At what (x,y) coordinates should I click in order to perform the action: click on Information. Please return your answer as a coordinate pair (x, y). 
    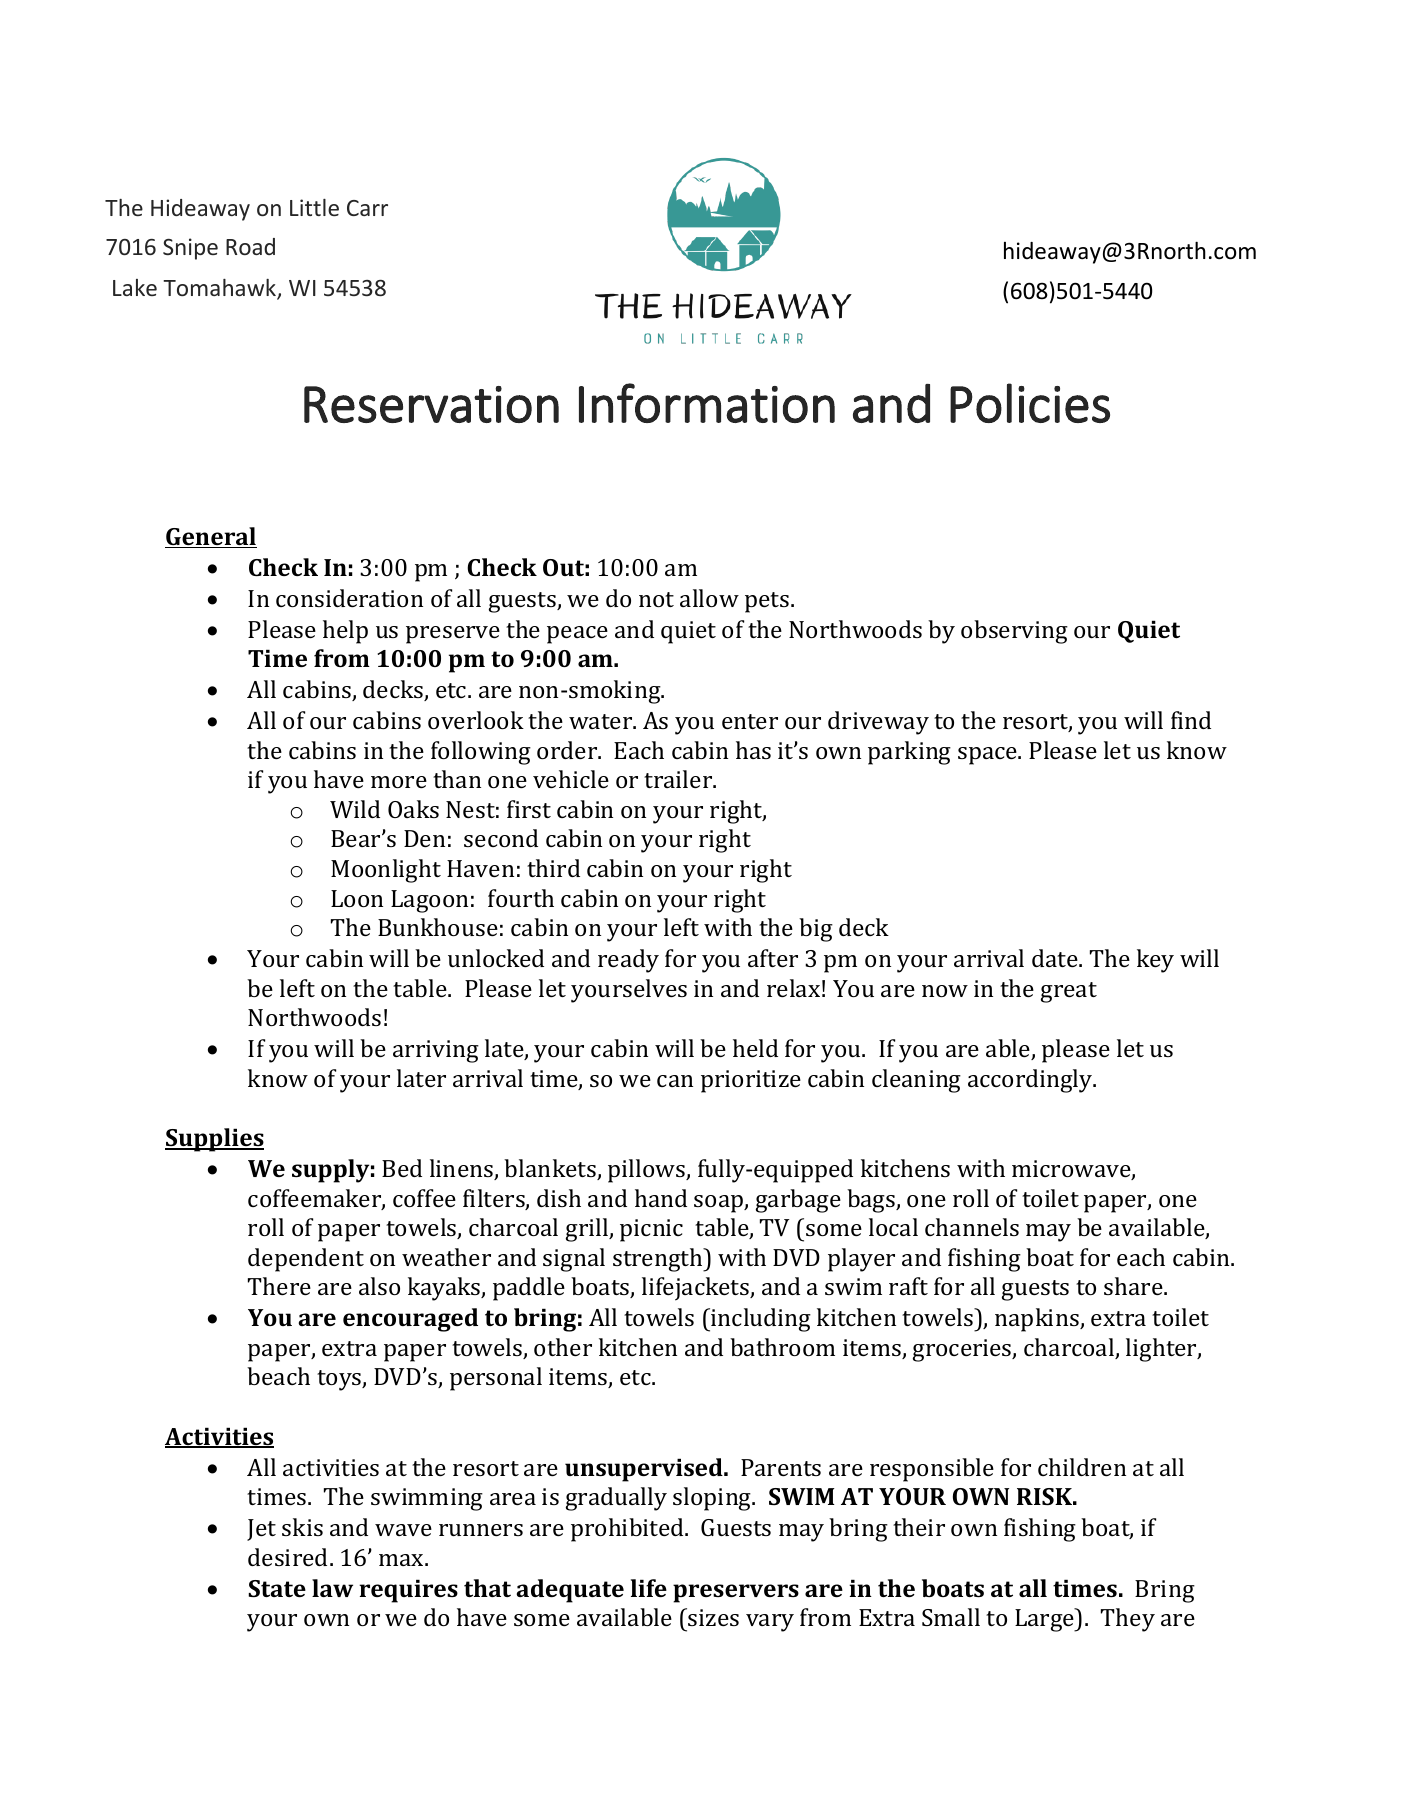
    Looking at the image, I should click on (707, 403).
